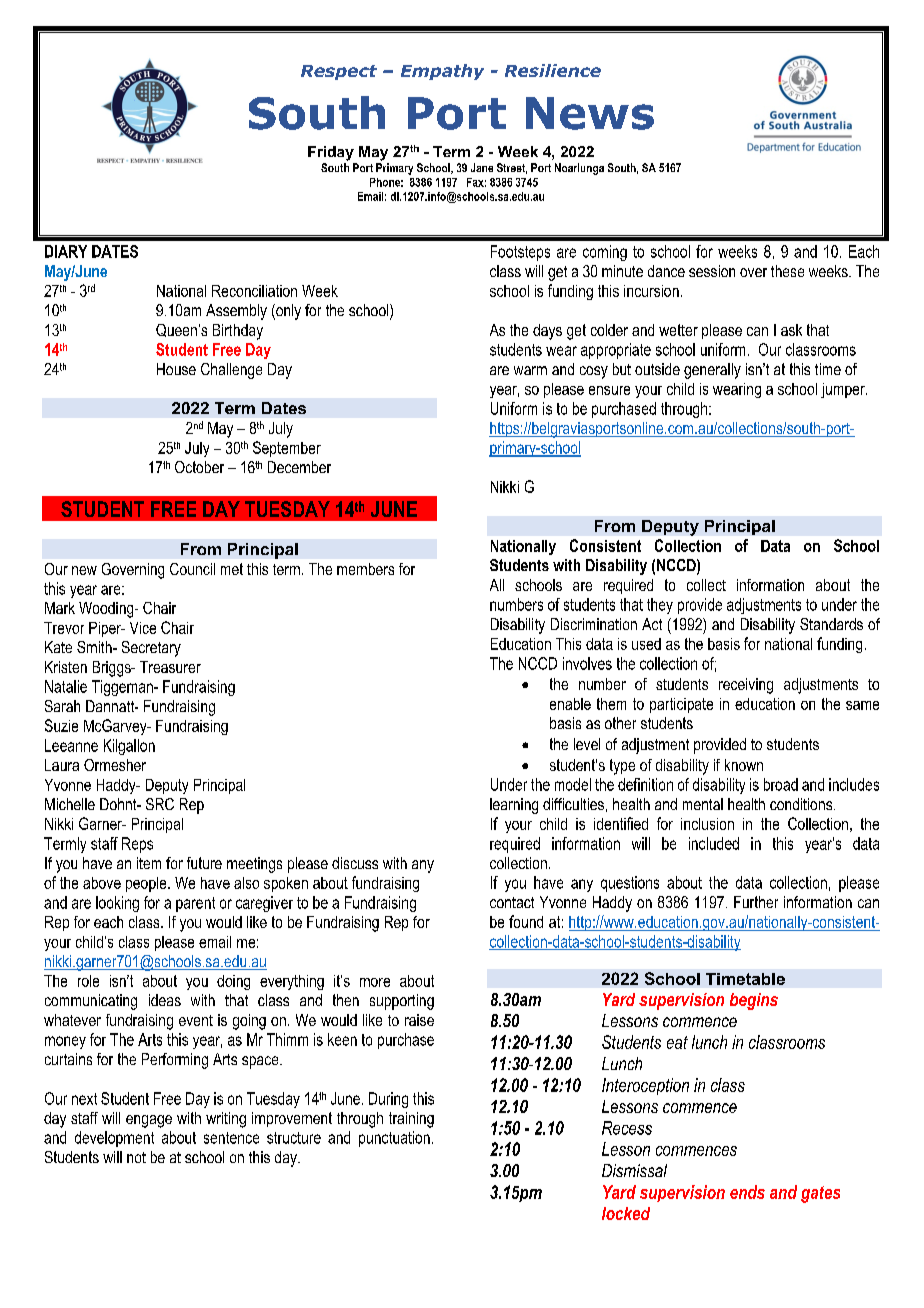 This page has width=924, height=1308. What do you see at coordinates (136, 1157) in the page?
I see `not` at bounding box center [136, 1157].
